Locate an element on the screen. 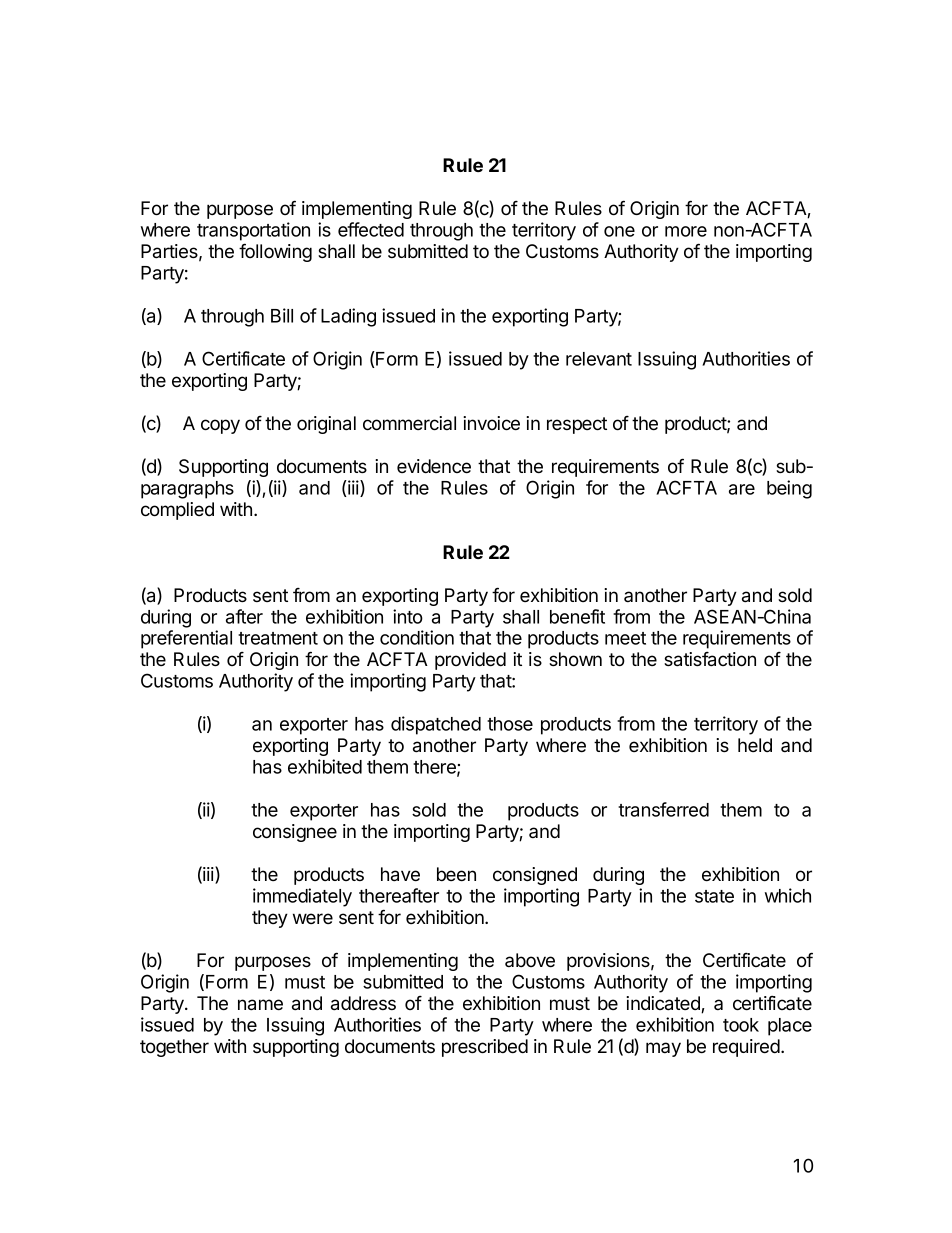  effected is located at coordinates (371, 229).
